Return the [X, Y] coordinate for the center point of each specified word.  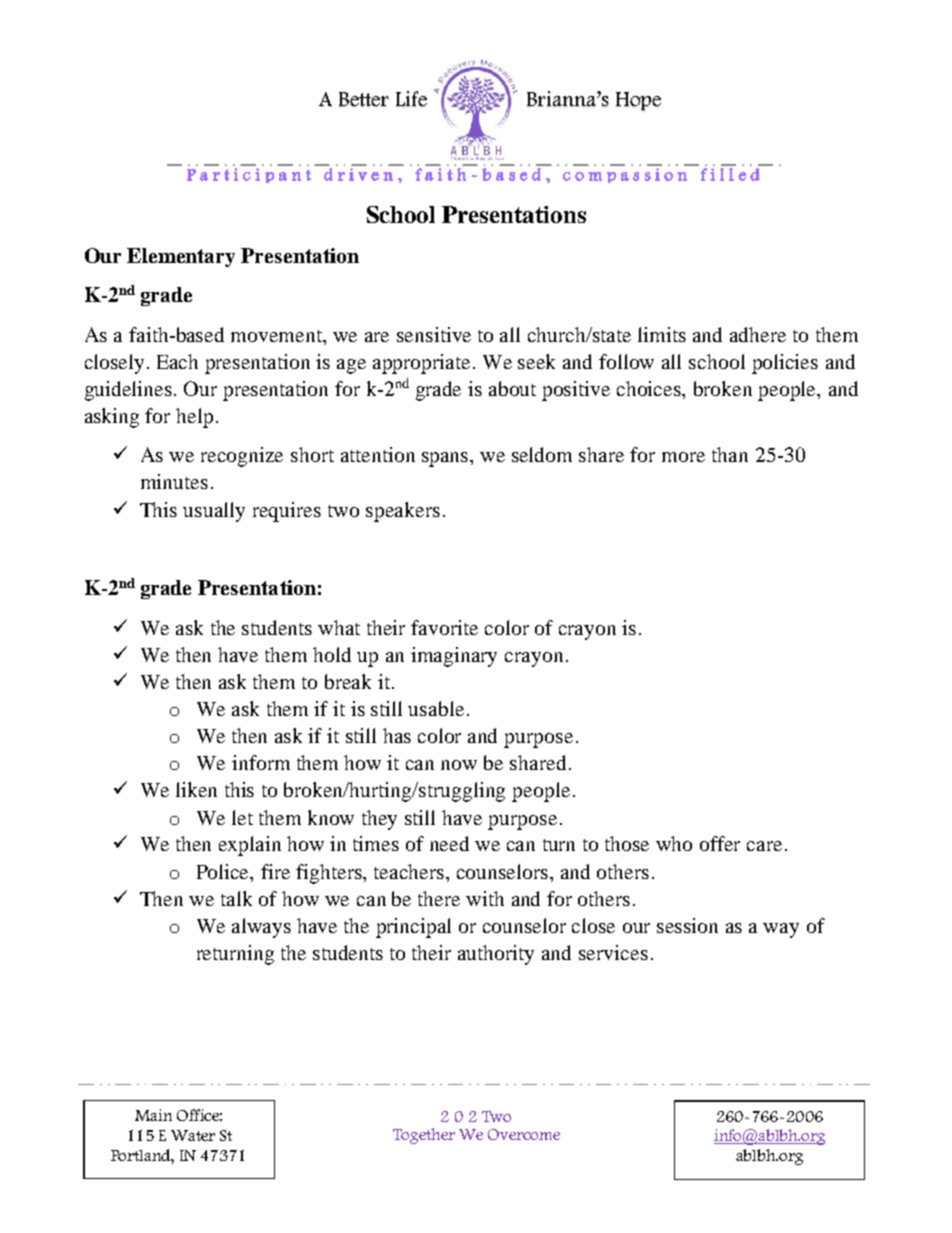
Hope [638, 101]
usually [214, 512]
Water [193, 1135]
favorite [444, 627]
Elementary [181, 257]
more [683, 457]
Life [411, 99]
